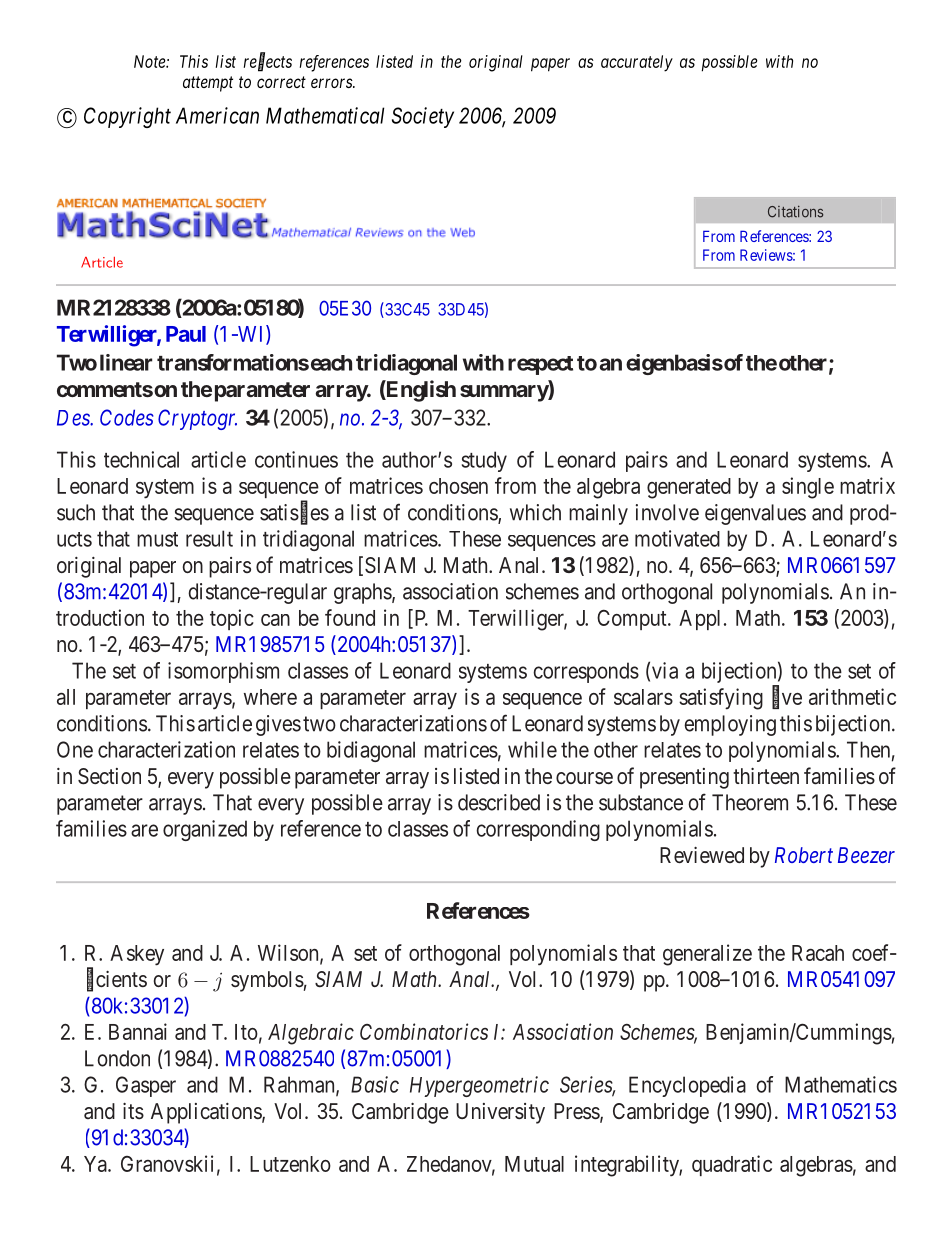 The width and height of the page is (952, 1233). Describe the element at coordinates (484, 461) in the page. I see `study` at that location.
